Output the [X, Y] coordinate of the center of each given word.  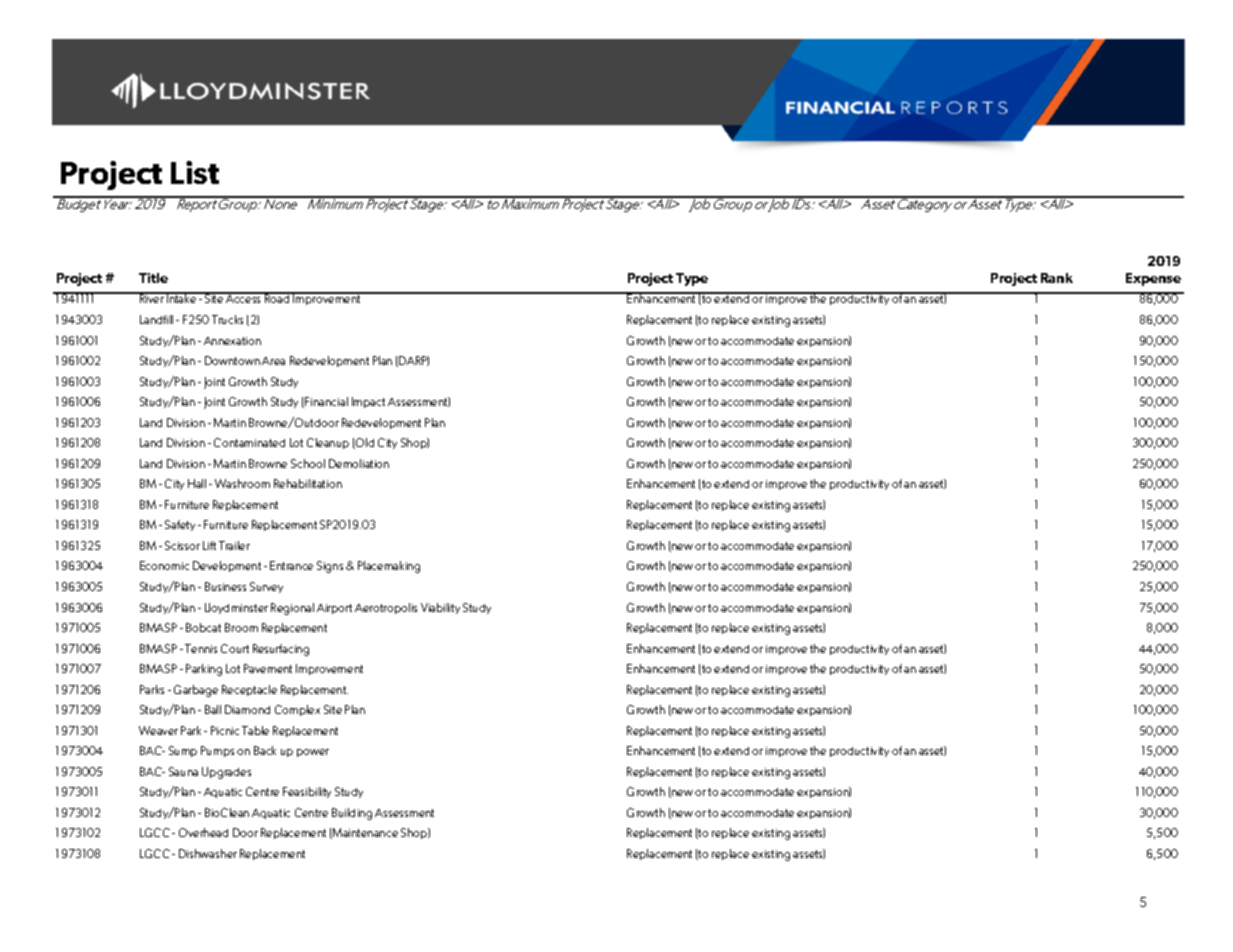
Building [352, 814]
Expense [1153, 279]
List [195, 172]
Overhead [203, 832]
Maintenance [364, 833]
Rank [1057, 278]
